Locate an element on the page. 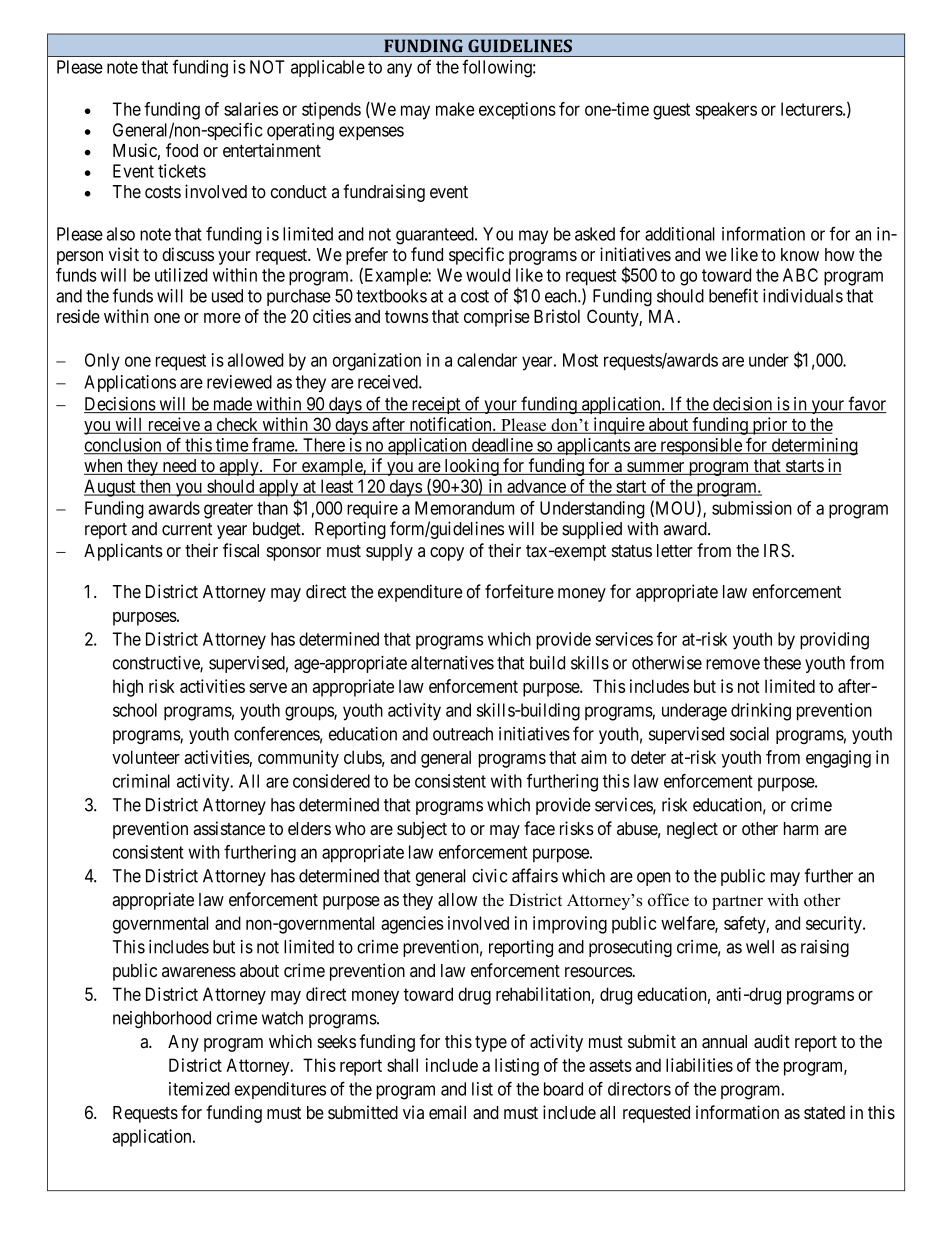 Image resolution: width=952 pixels, height=1233 pixels. volunteer is located at coordinates (146, 757).
